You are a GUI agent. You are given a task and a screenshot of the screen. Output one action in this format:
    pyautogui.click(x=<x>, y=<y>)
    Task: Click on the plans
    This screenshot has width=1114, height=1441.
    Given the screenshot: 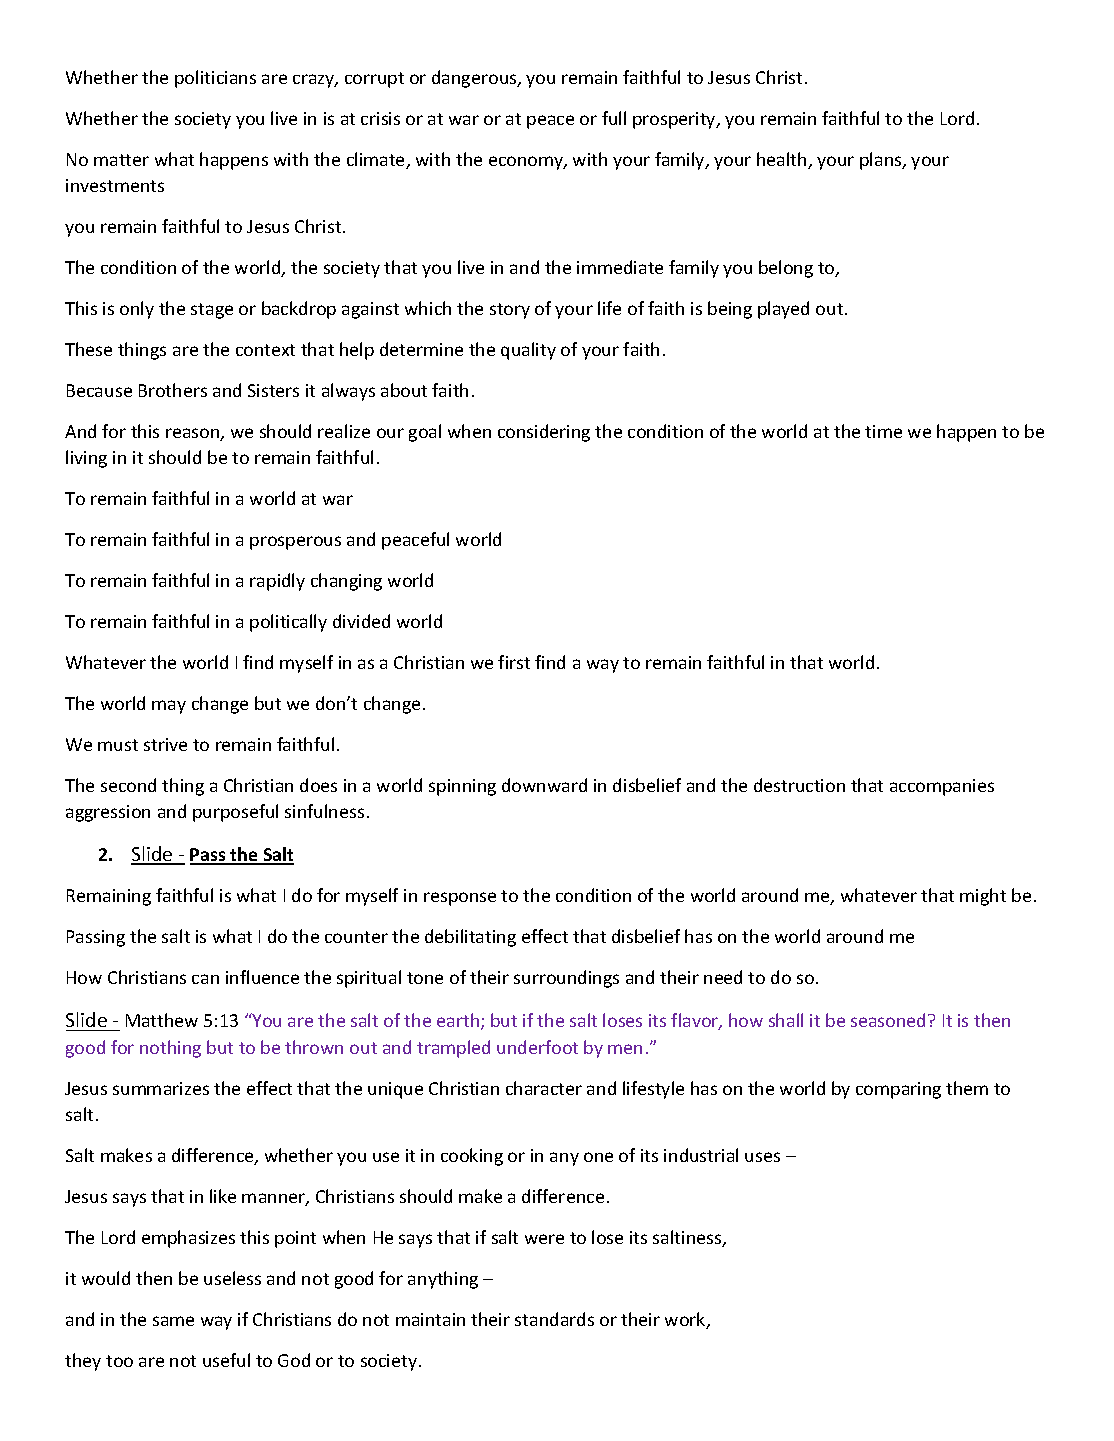 What is the action you would take?
    pyautogui.click(x=882, y=161)
